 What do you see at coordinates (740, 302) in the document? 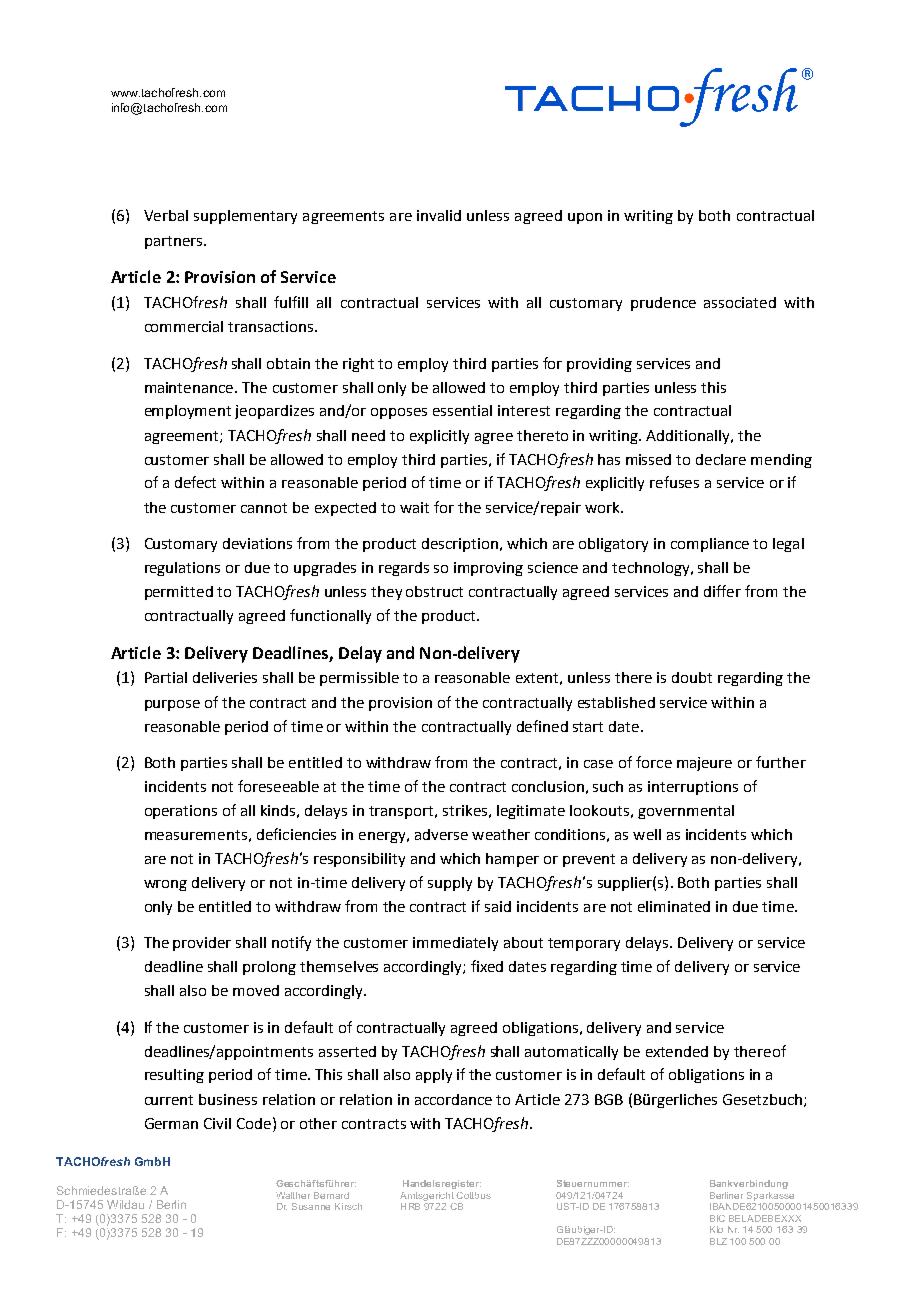
I see `associated` at bounding box center [740, 302].
